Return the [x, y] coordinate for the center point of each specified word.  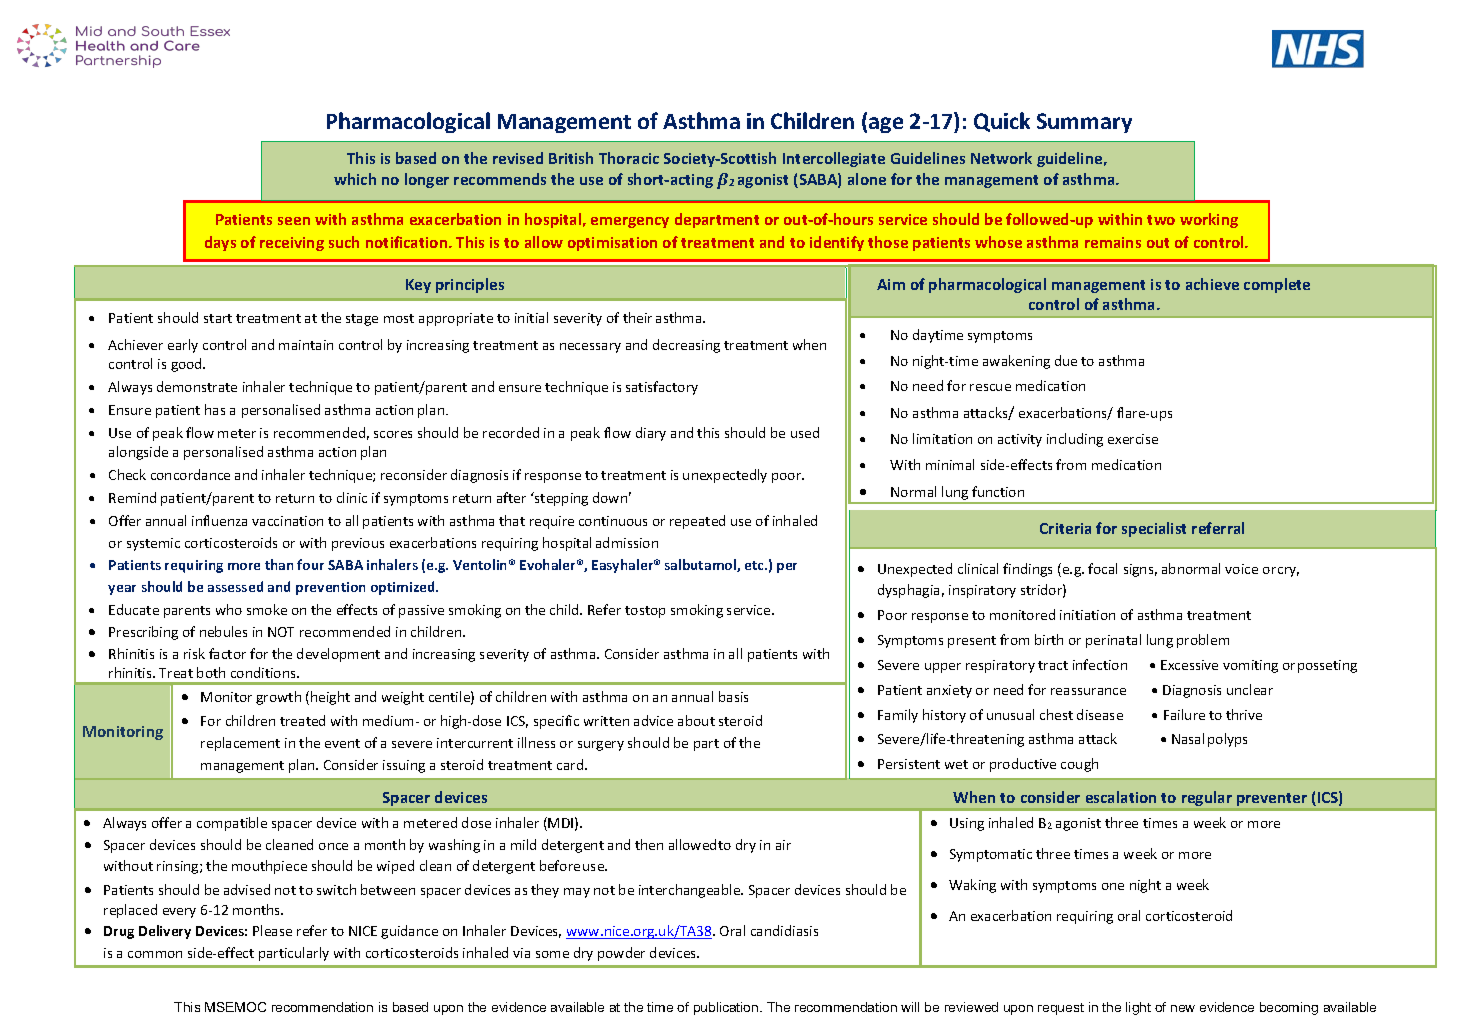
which [355, 179]
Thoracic [629, 158]
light [1138, 1008]
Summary [1084, 123]
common [155, 954]
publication [727, 1008]
